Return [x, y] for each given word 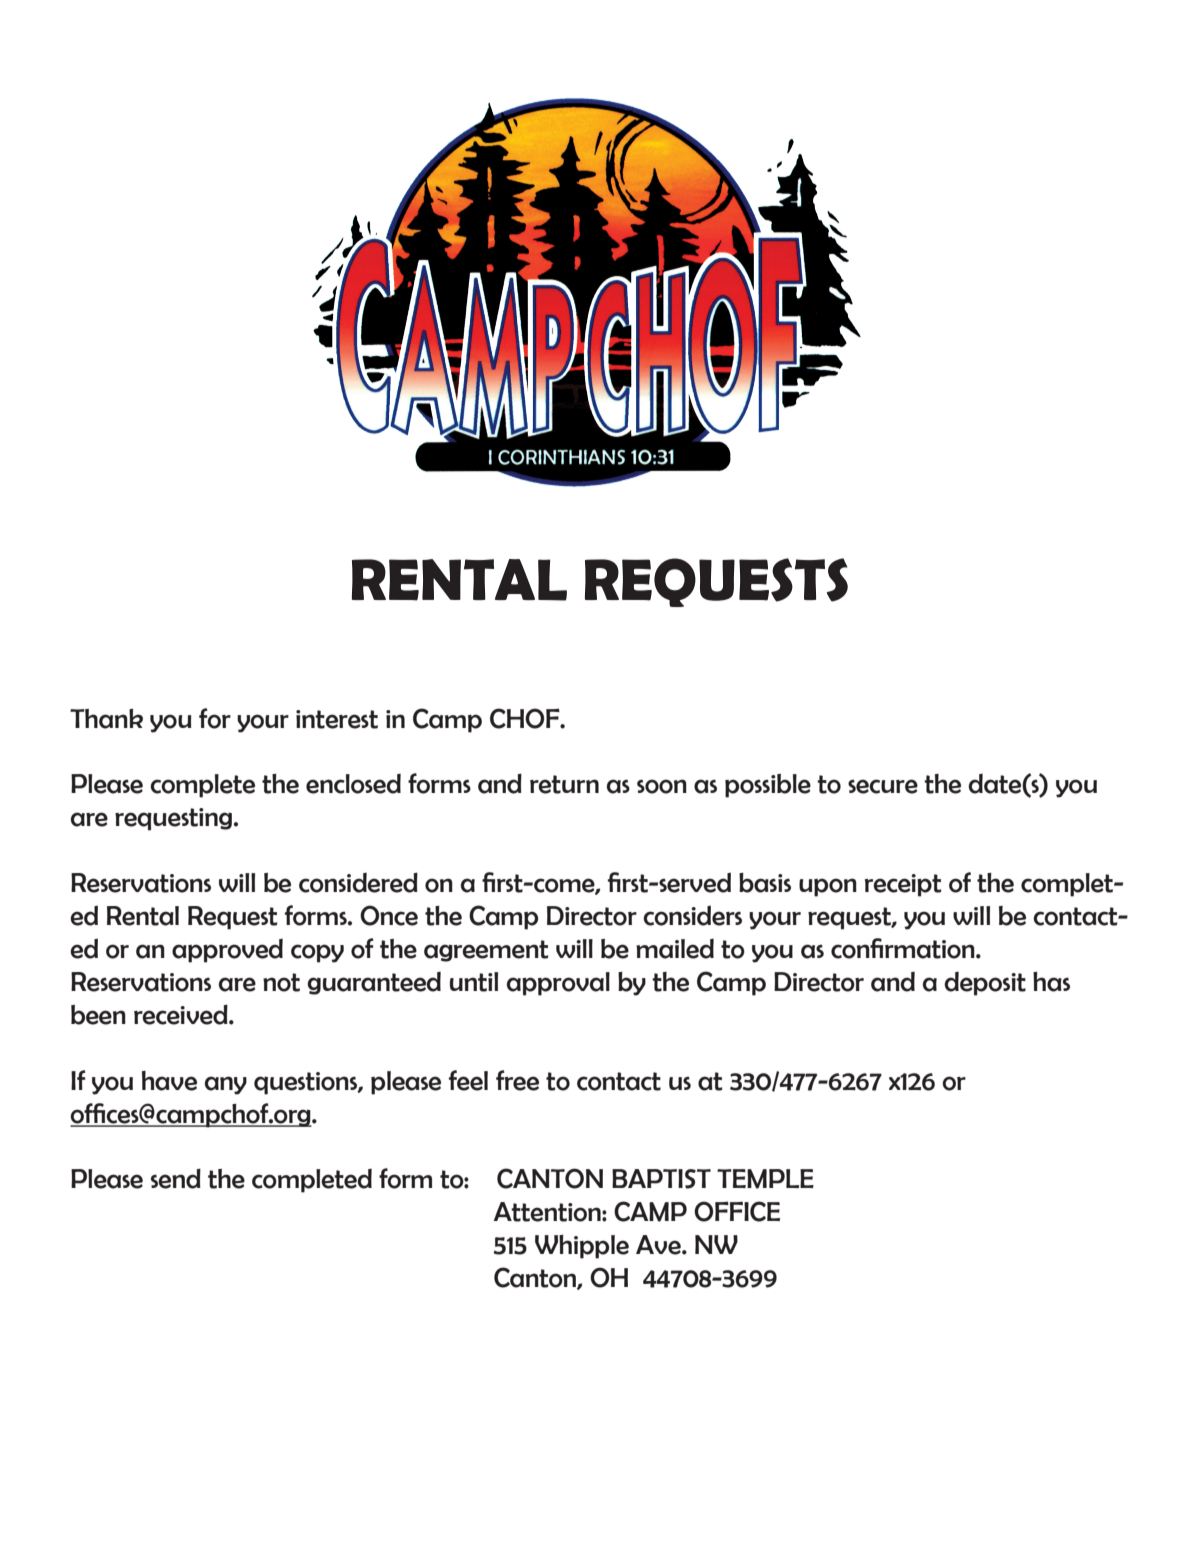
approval [558, 984]
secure [883, 786]
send [176, 1178]
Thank [106, 718]
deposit [985, 983]
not [281, 982]
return [564, 784]
